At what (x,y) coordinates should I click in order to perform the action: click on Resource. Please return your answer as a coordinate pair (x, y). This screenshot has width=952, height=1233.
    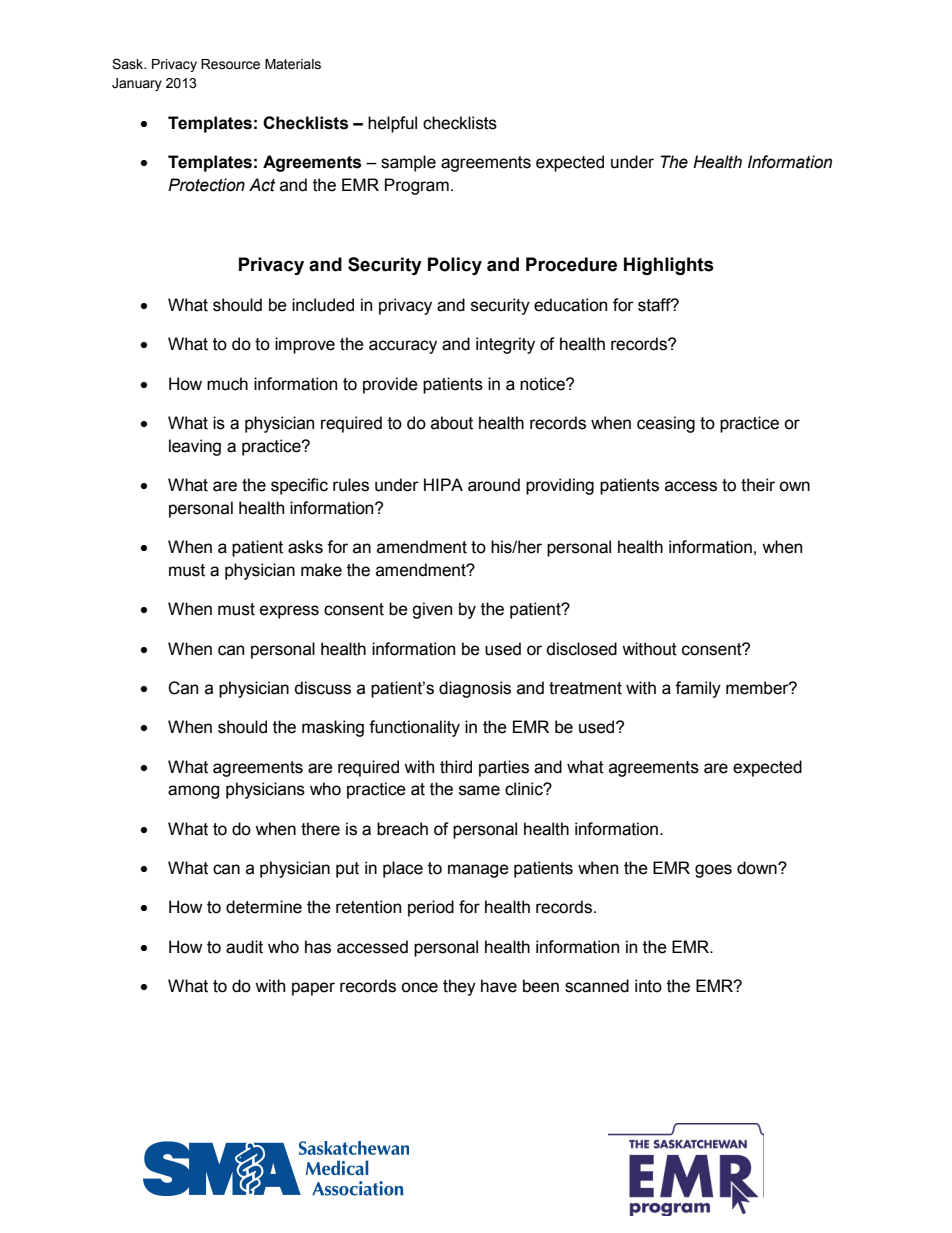
    Looking at the image, I should click on (230, 64).
